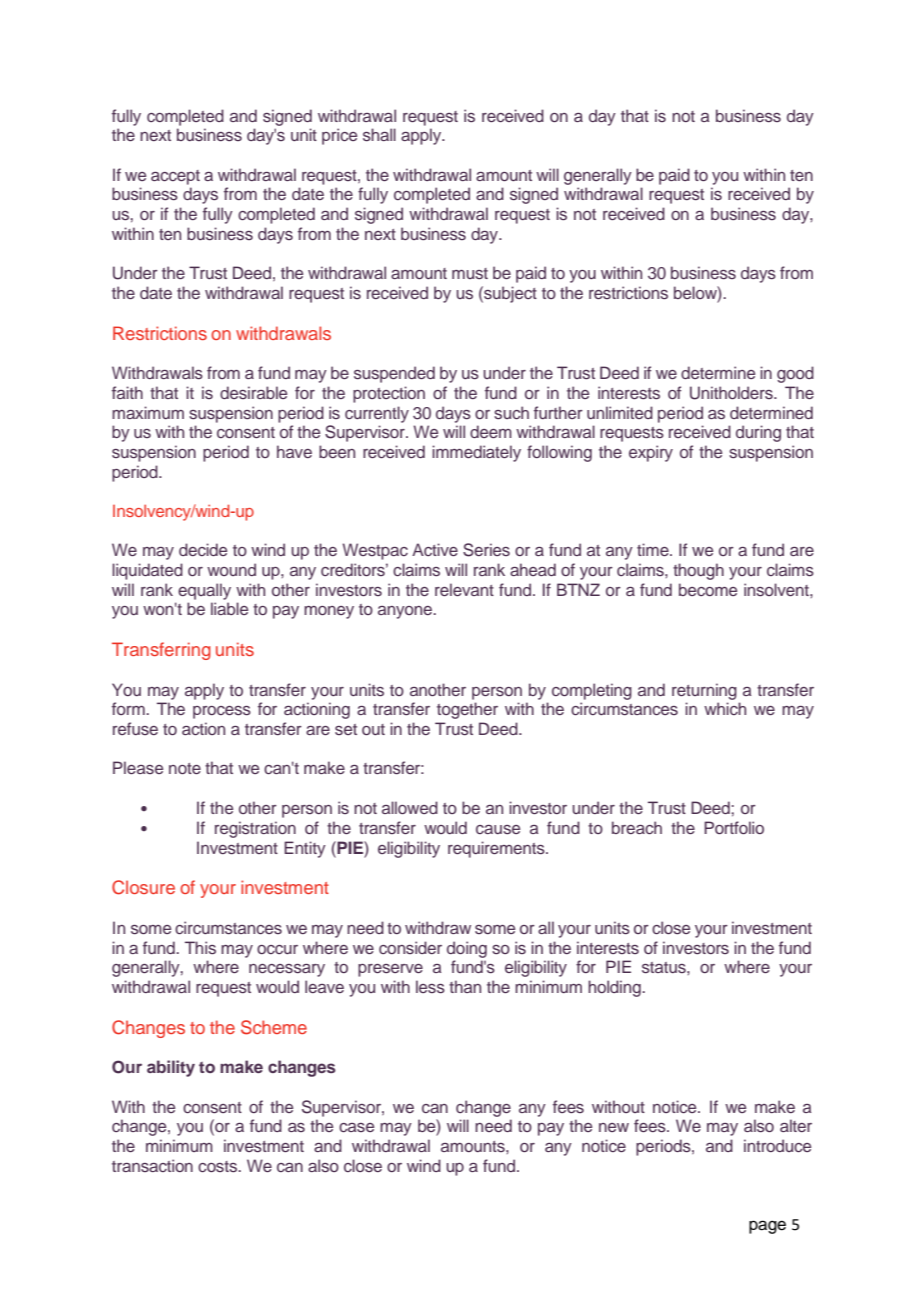  I want to click on This, so click(200, 947).
